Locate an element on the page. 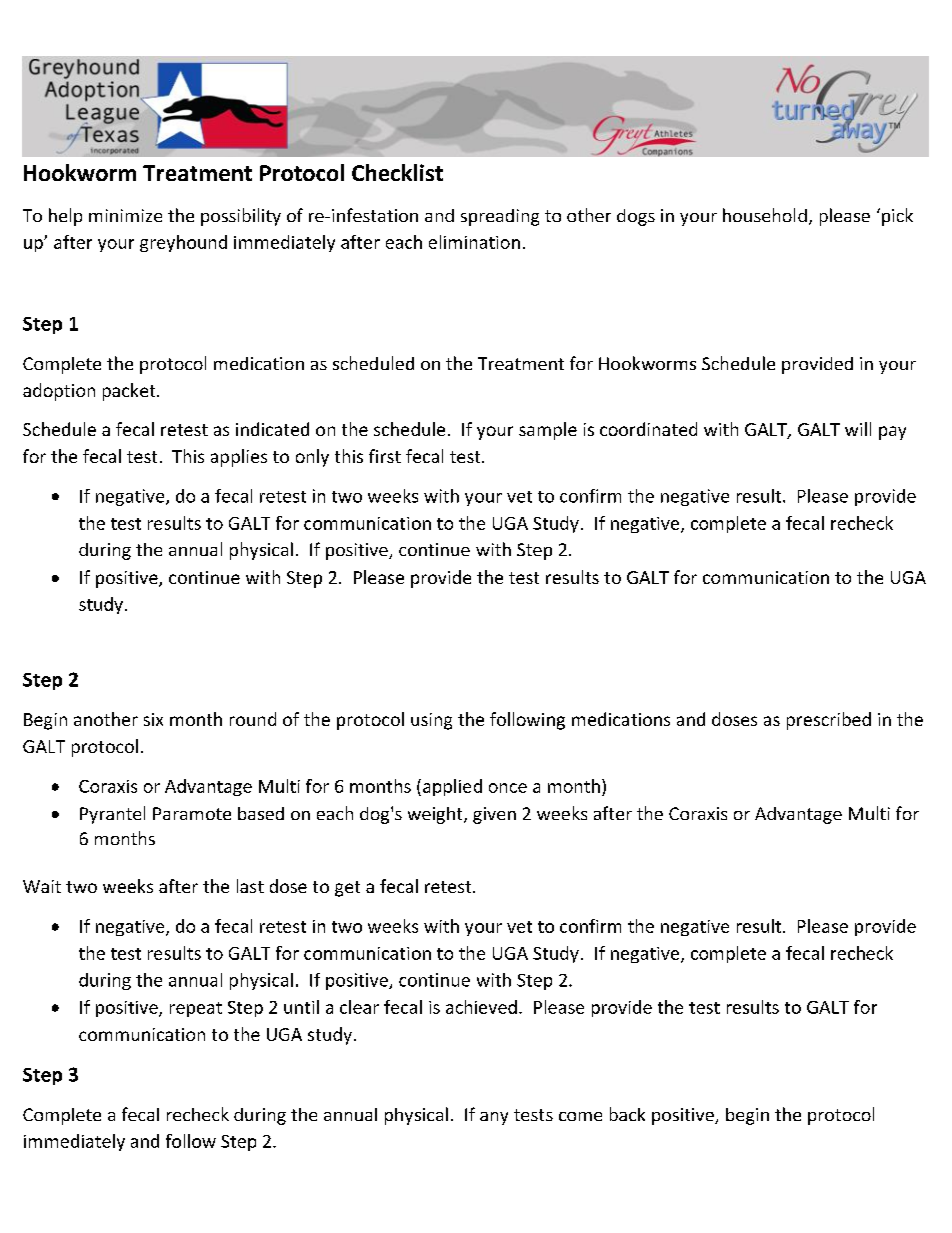 This page has height=1233, width=952. given is located at coordinates (494, 815).
